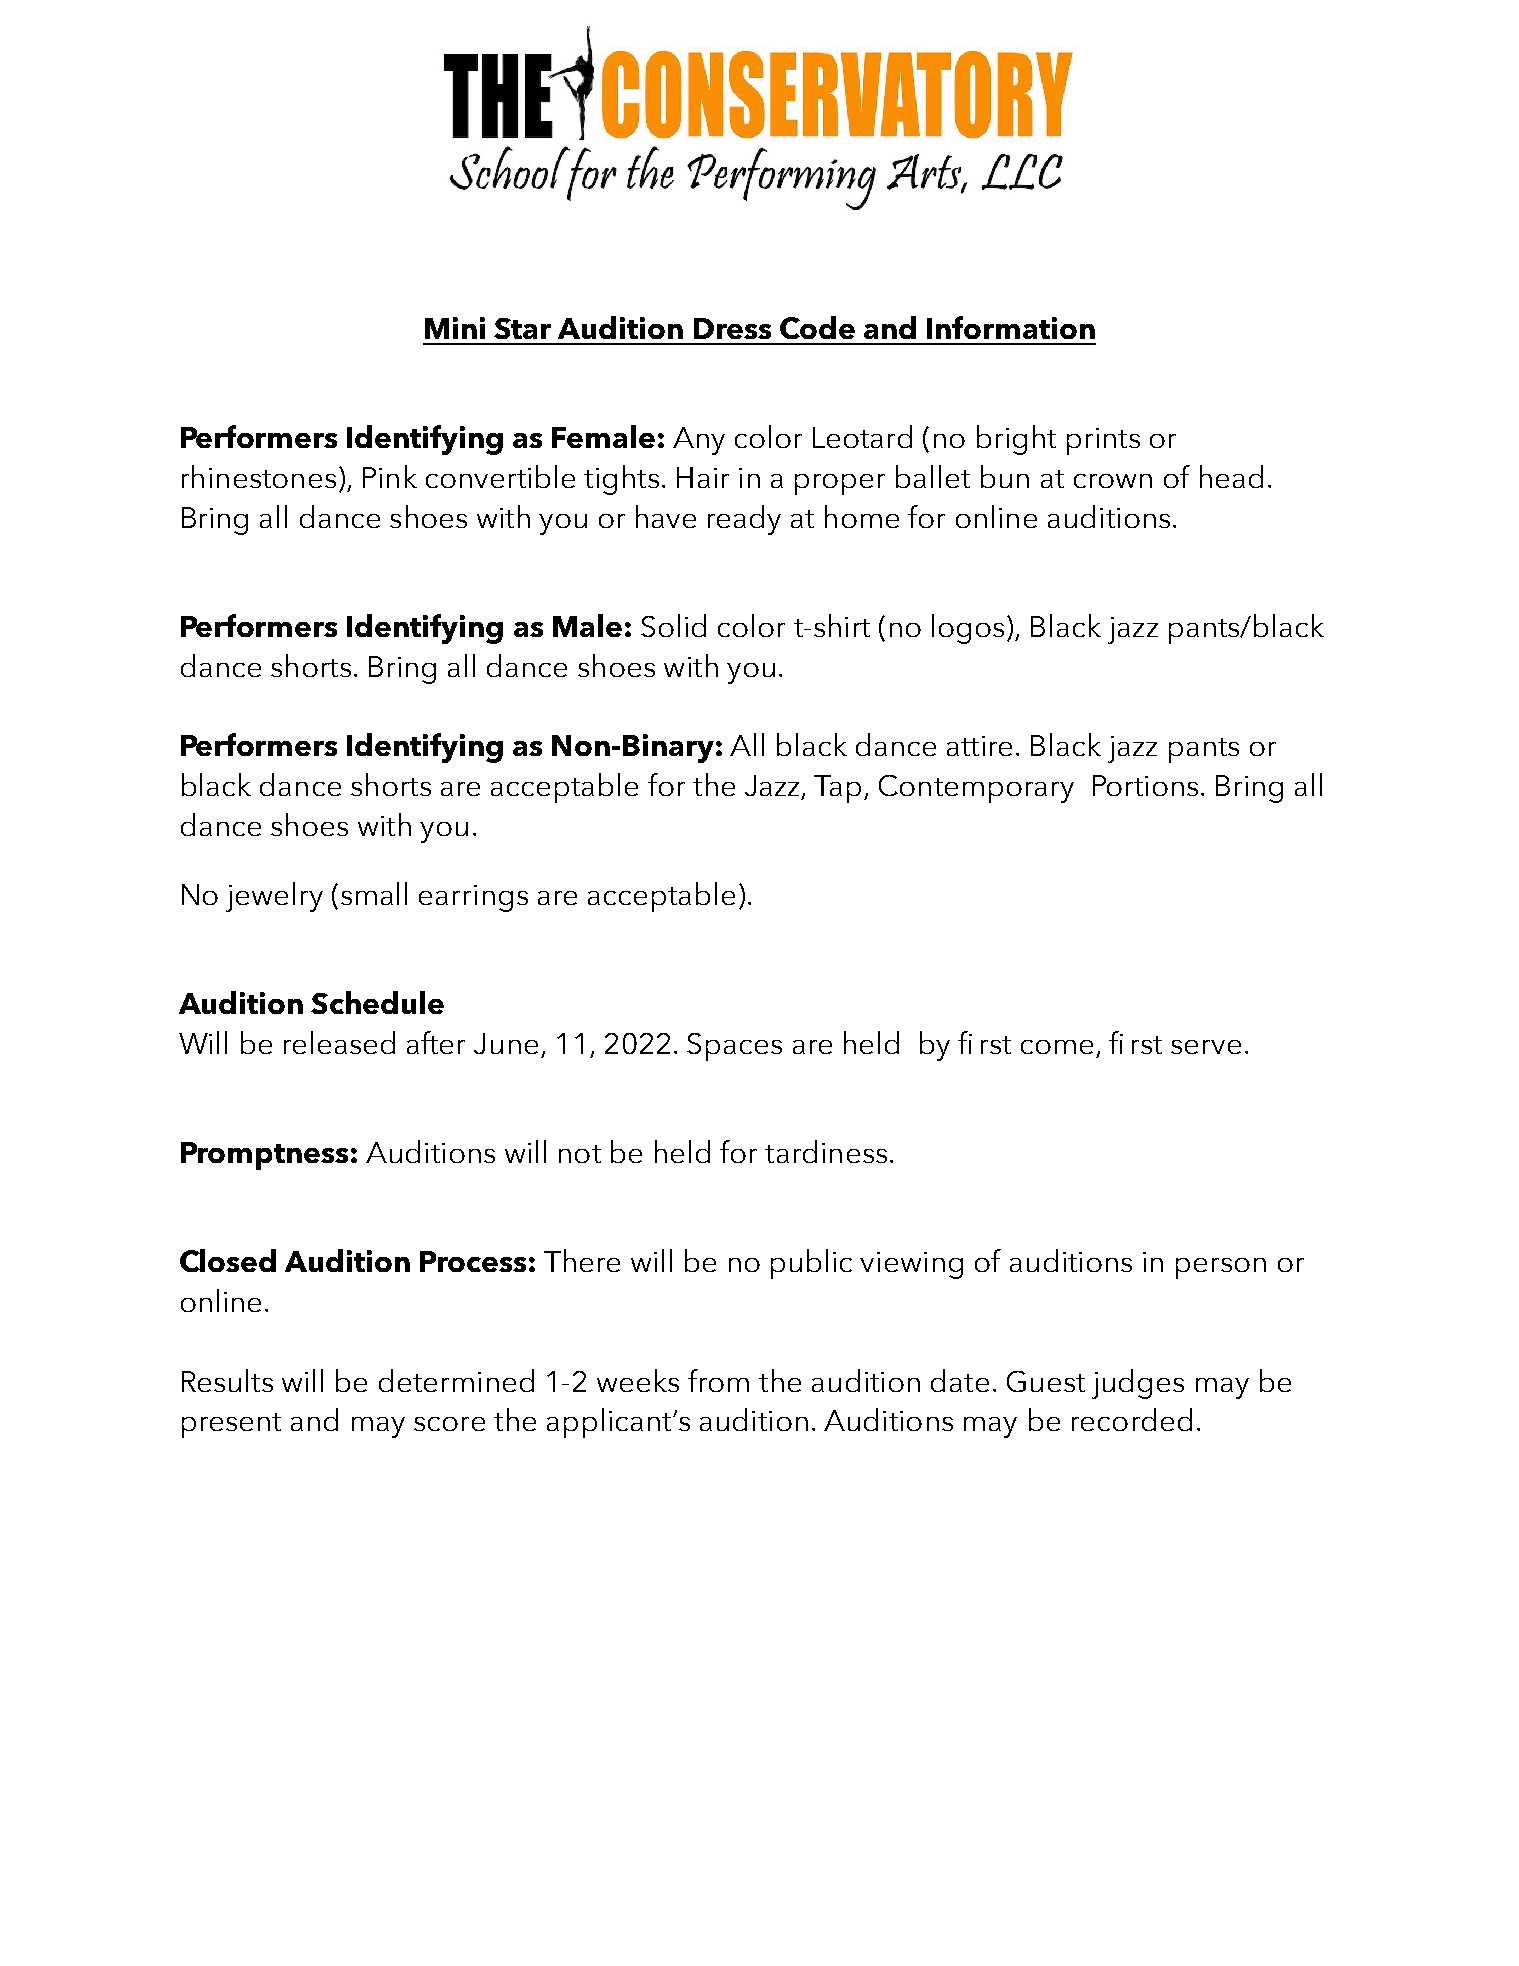 This document has height=1966, width=1519. I want to click on Solid, so click(673, 625).
